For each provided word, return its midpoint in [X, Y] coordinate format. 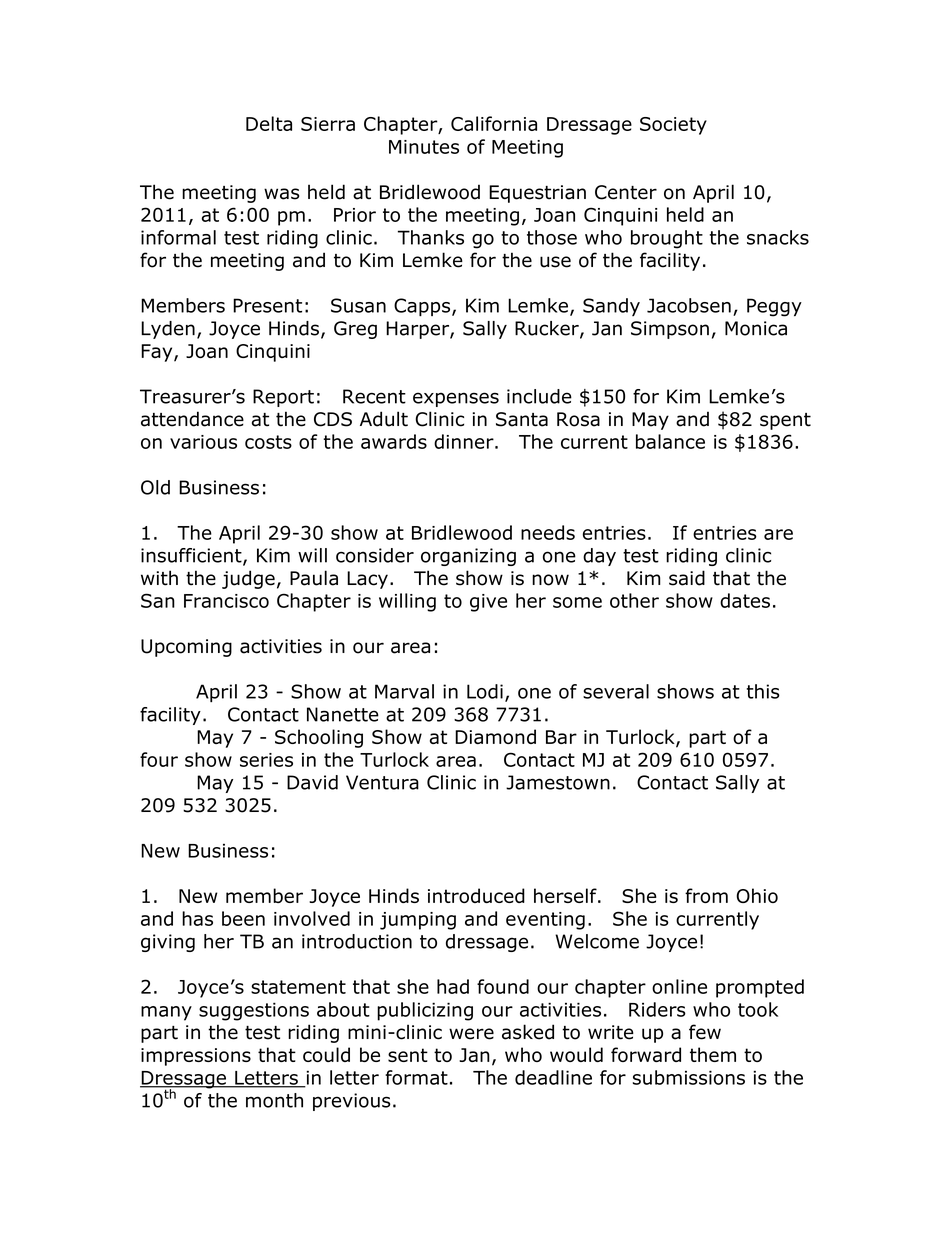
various [203, 442]
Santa [522, 419]
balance [670, 441]
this [763, 691]
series [266, 760]
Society [673, 126]
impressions [196, 1057]
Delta [269, 123]
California [494, 123]
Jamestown [558, 782]
